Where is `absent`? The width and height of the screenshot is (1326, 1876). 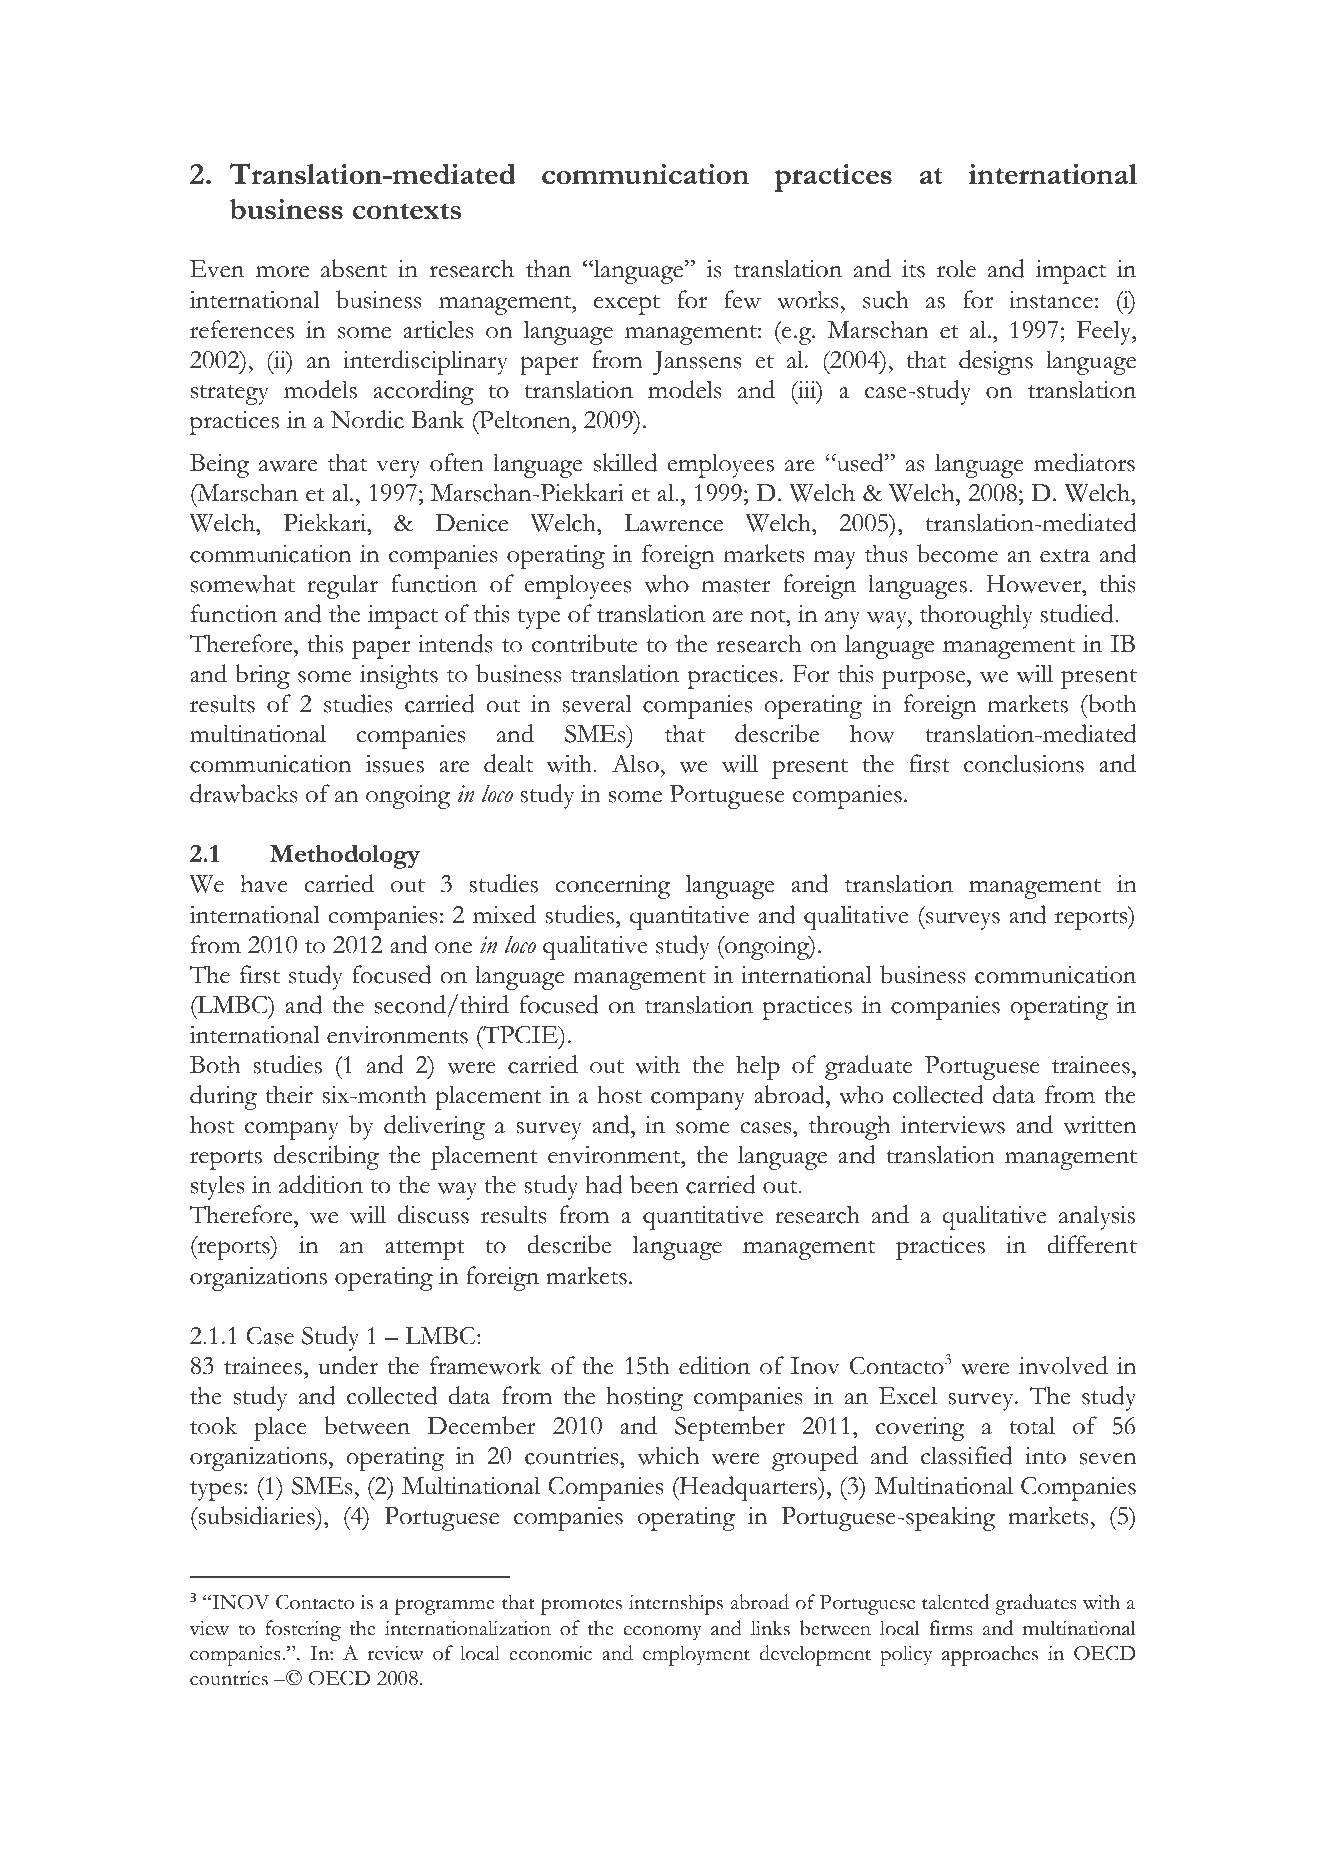
absent is located at coordinates (354, 268).
